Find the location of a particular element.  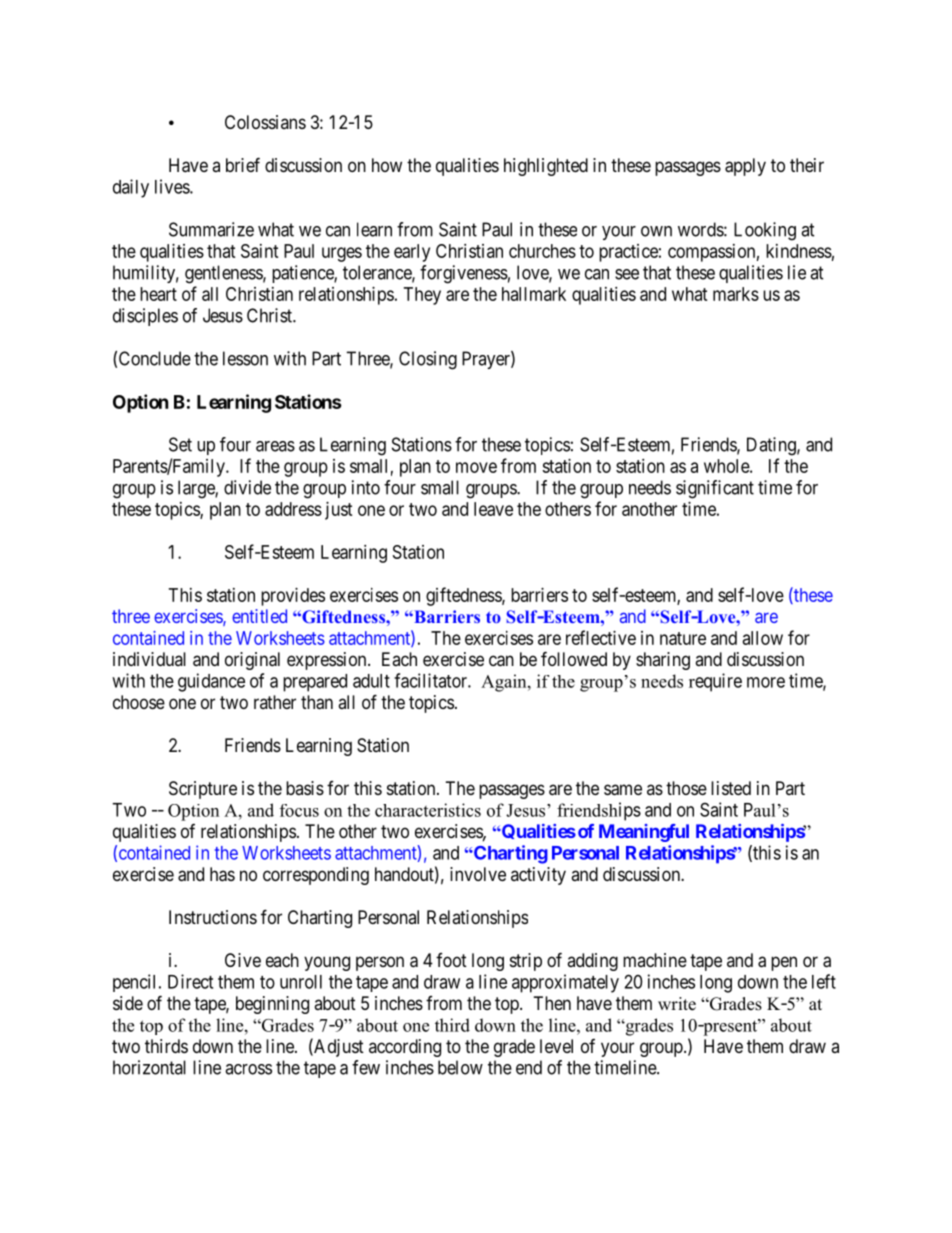

Closing is located at coordinates (428, 360).
